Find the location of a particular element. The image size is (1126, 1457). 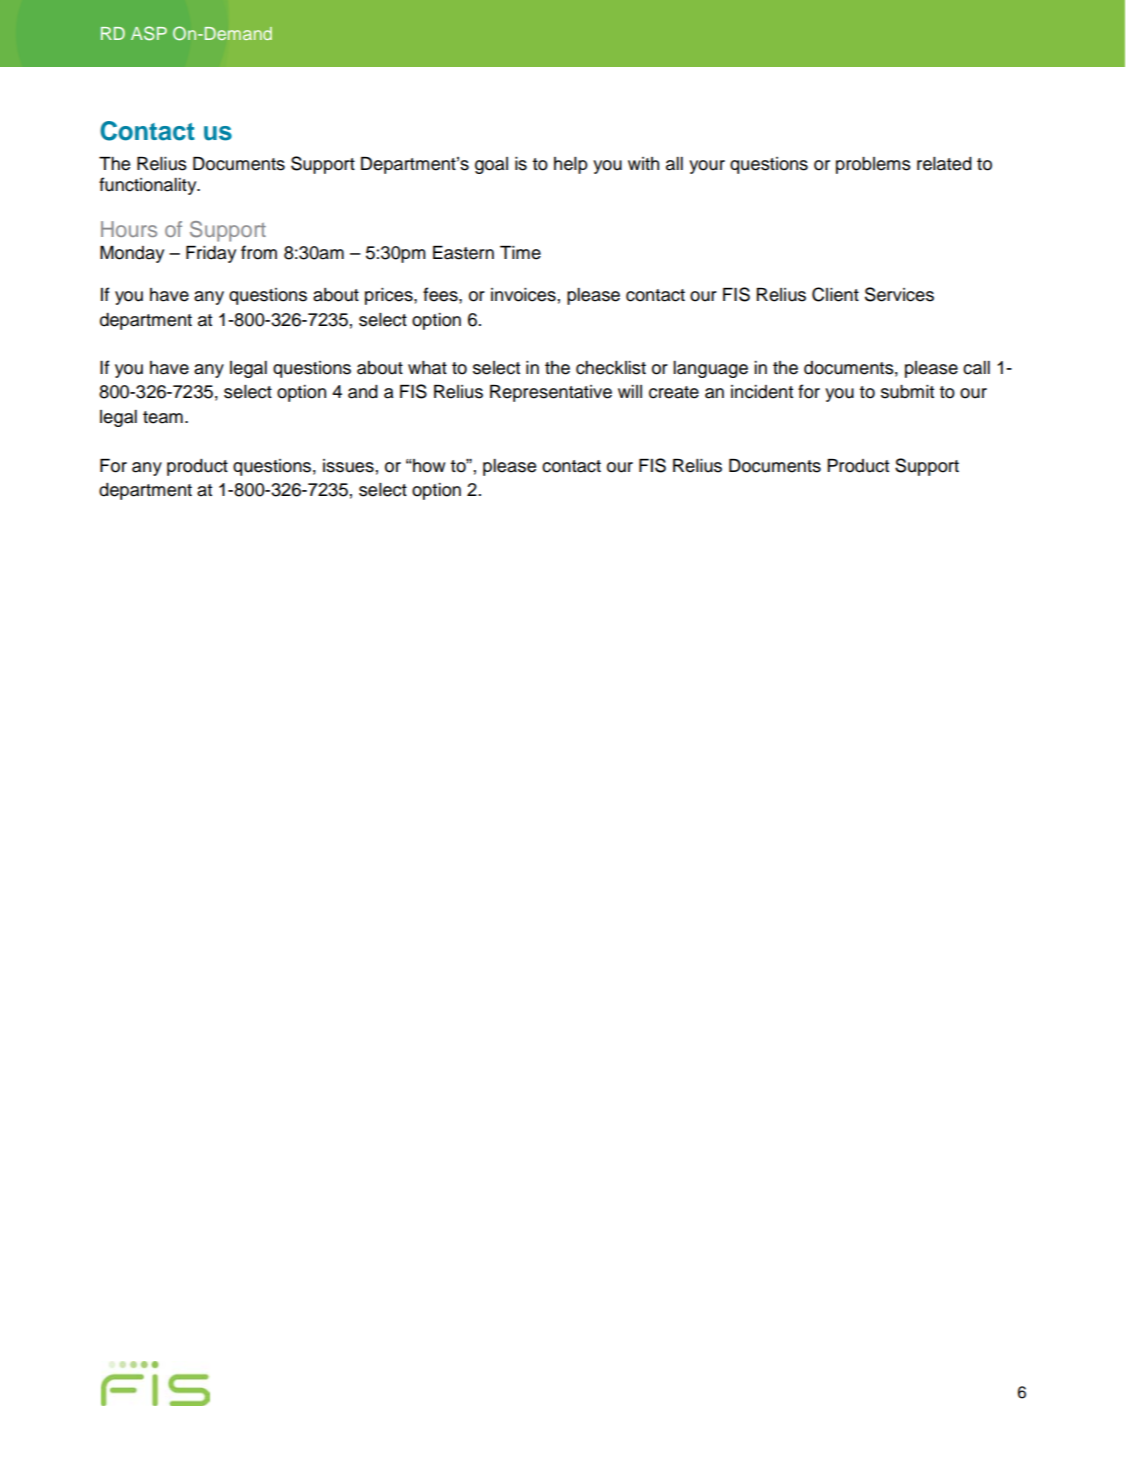

ASP is located at coordinates (149, 33).
